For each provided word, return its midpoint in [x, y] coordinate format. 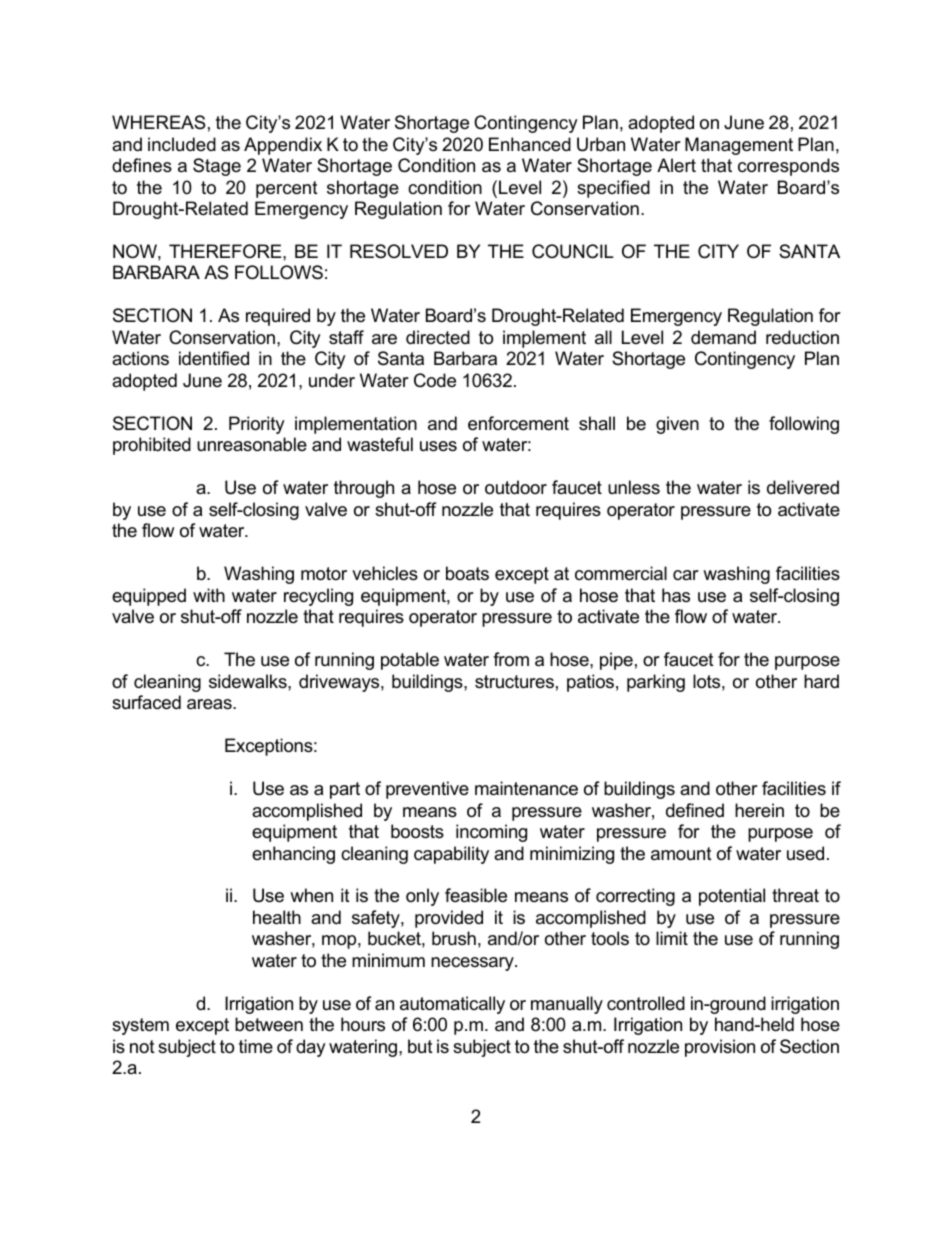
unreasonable [252, 444]
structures [514, 682]
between [269, 1024]
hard [821, 681]
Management [739, 146]
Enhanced [530, 144]
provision [720, 1048]
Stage [217, 167]
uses [438, 446]
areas [210, 704]
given [677, 425]
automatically [452, 1005]
